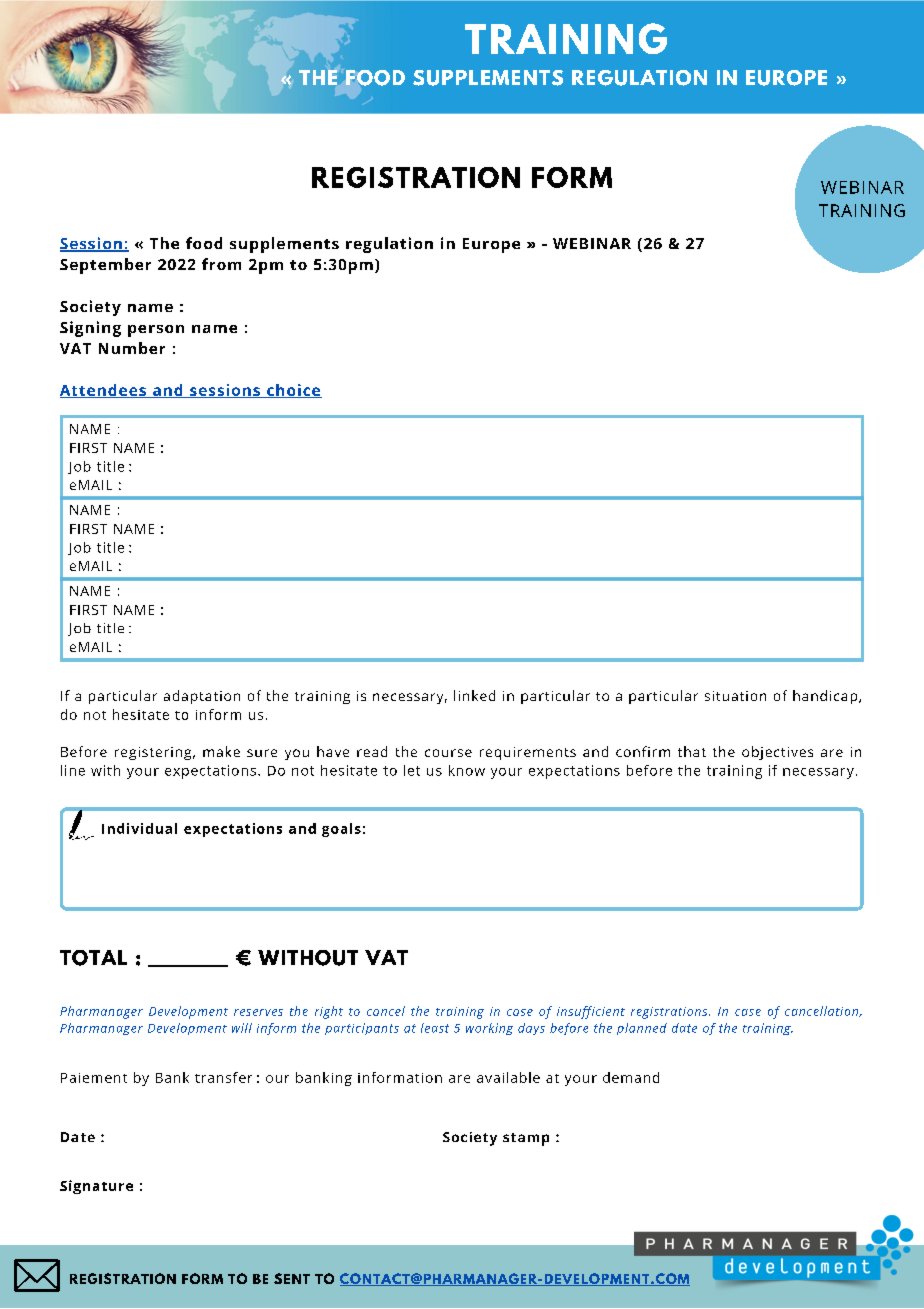 The width and height of the image is (924, 1309). What do you see at coordinates (93, 958) in the image?
I see `TOTAL` at bounding box center [93, 958].
